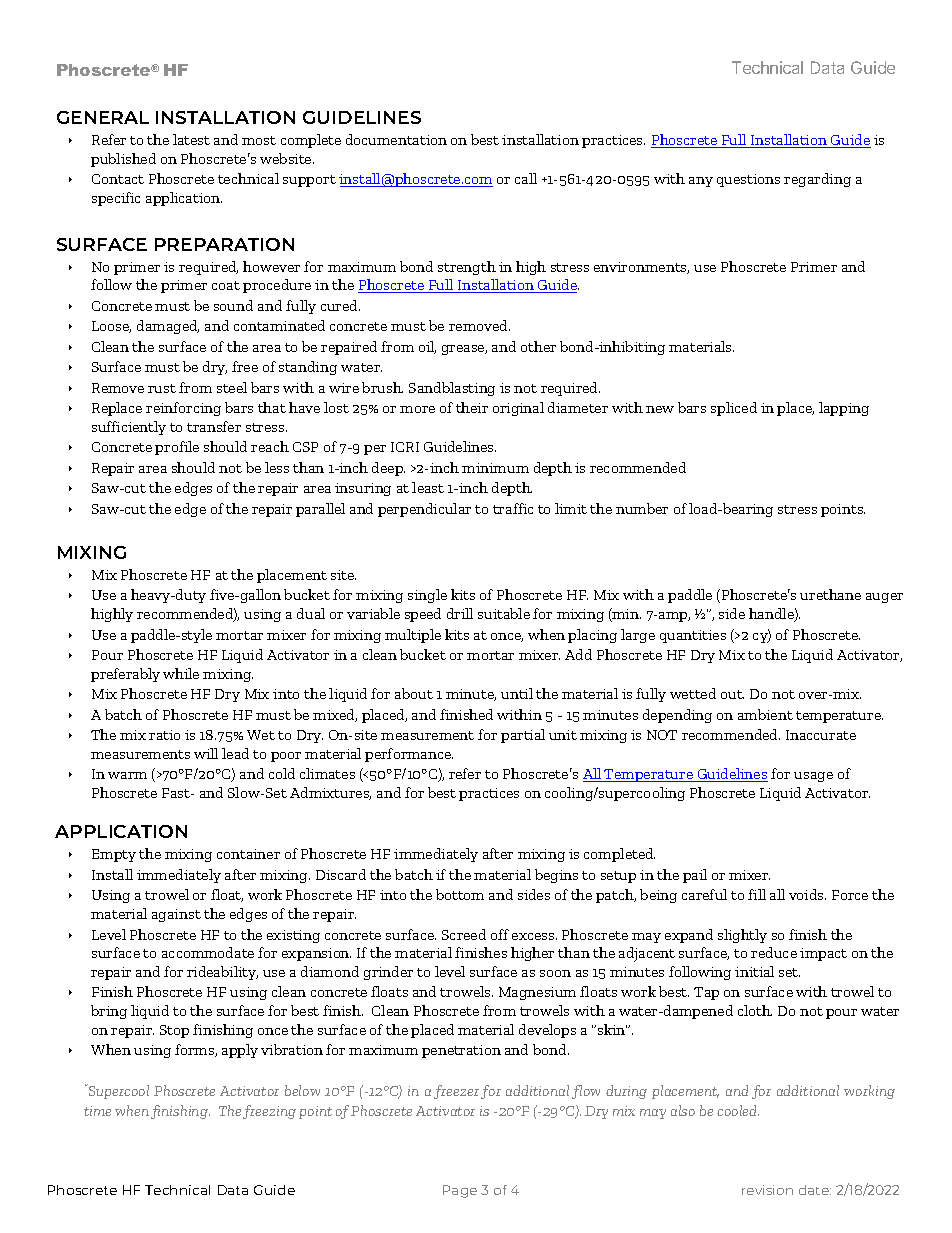 This screenshot has width=952, height=1233. I want to click on their, so click(472, 407).
